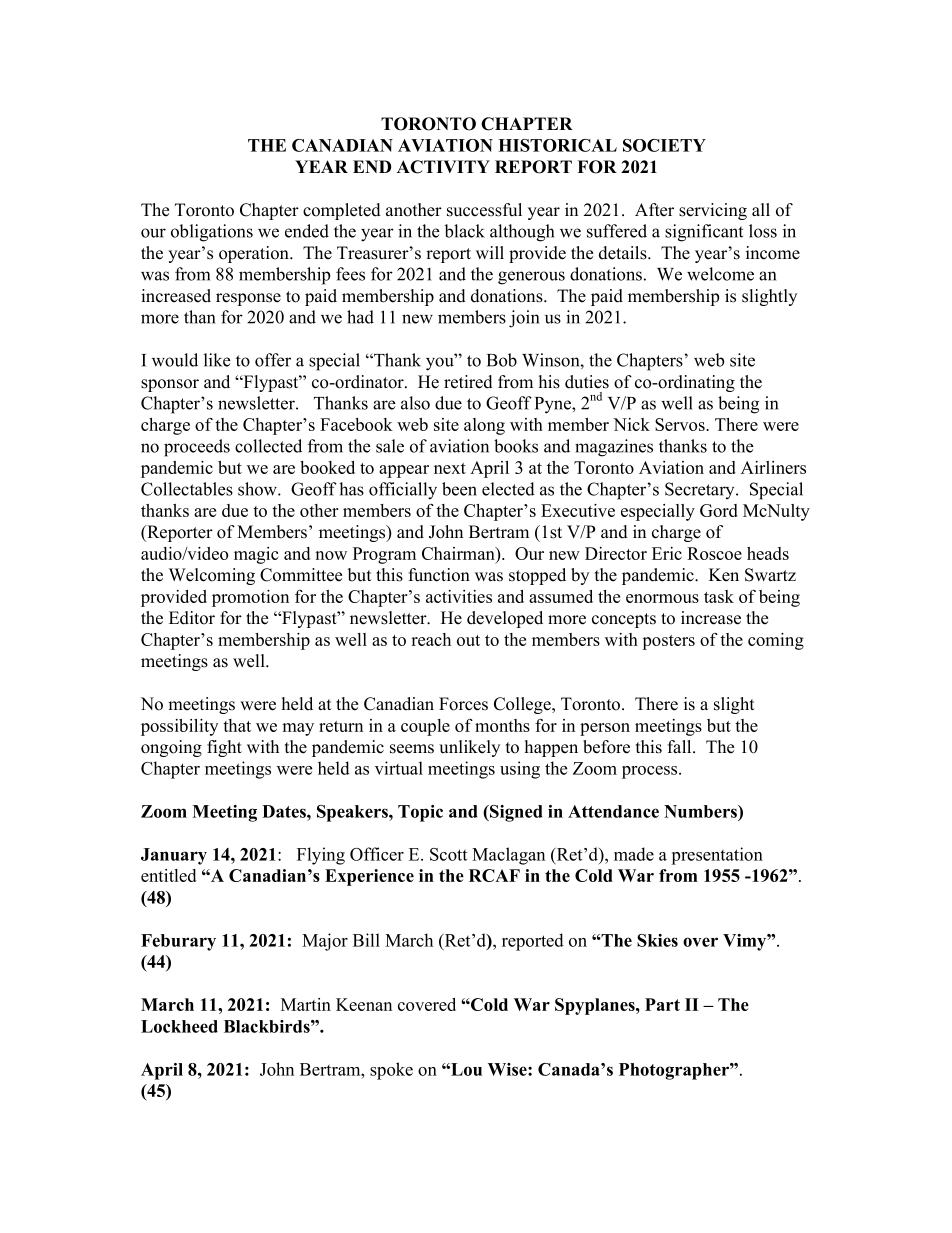 This page has width=952, height=1233. I want to click on Scott, so click(448, 854).
